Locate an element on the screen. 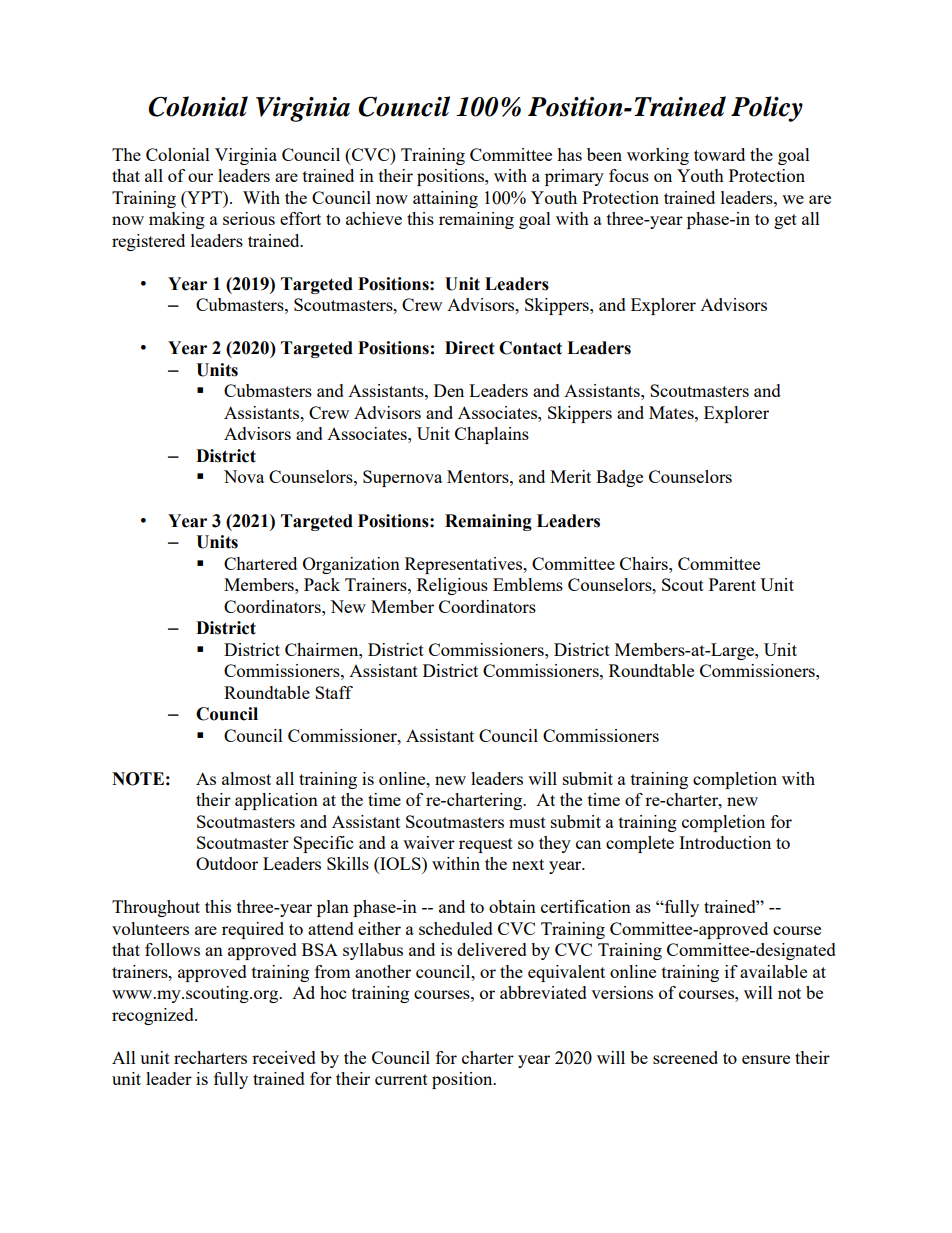  attaining is located at coordinates (445, 199).
